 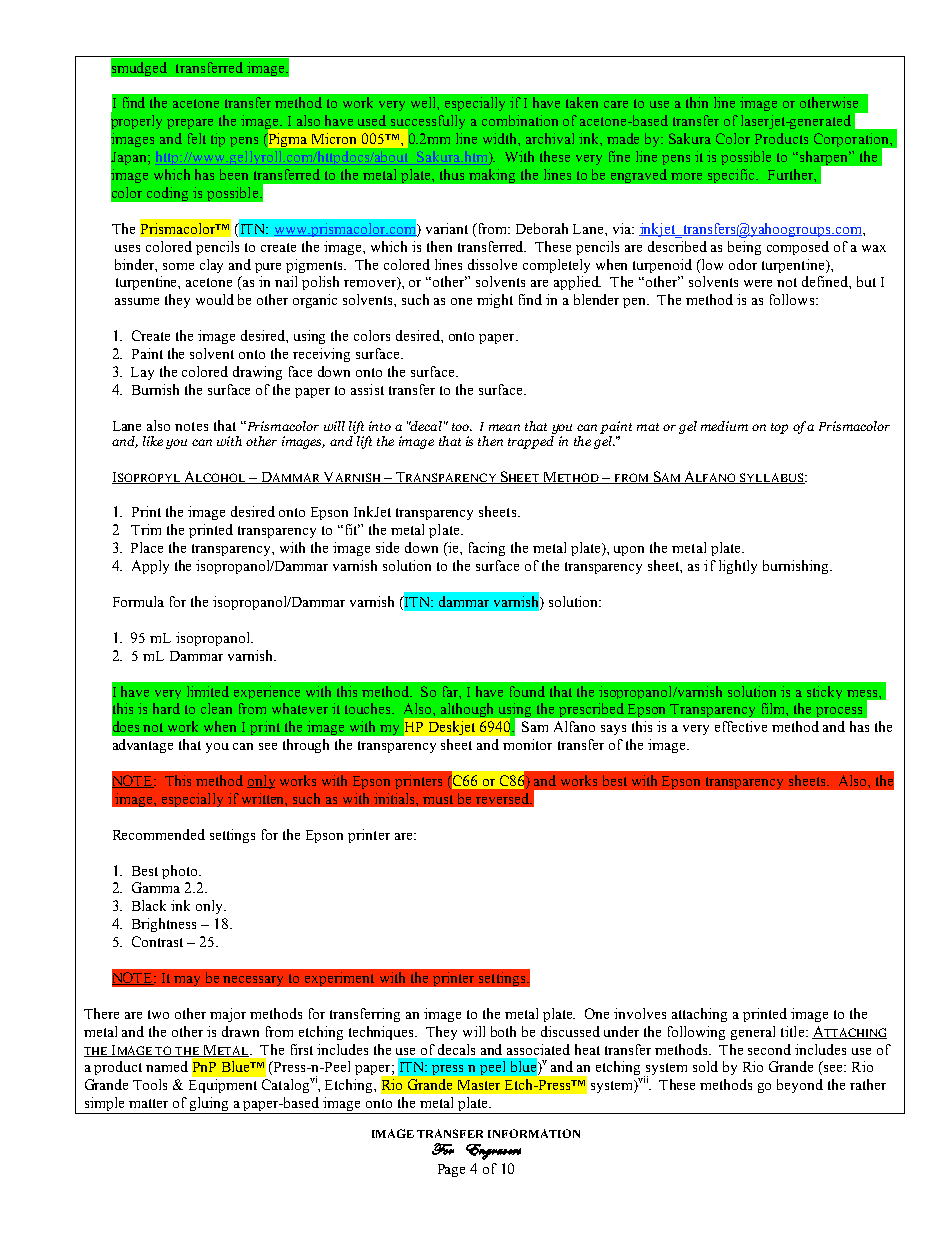 I want to click on top, so click(x=779, y=428).
